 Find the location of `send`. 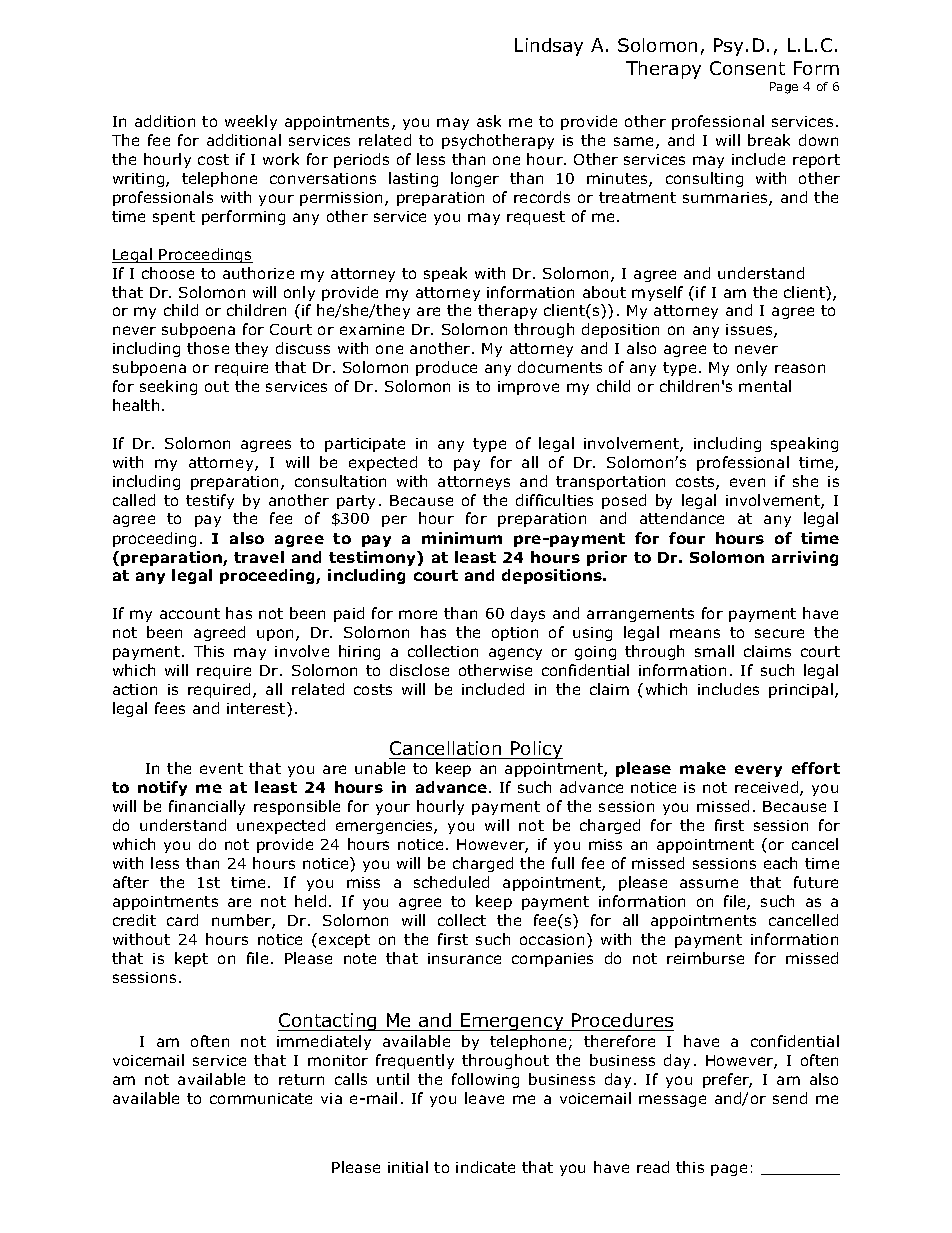

send is located at coordinates (790, 1098).
